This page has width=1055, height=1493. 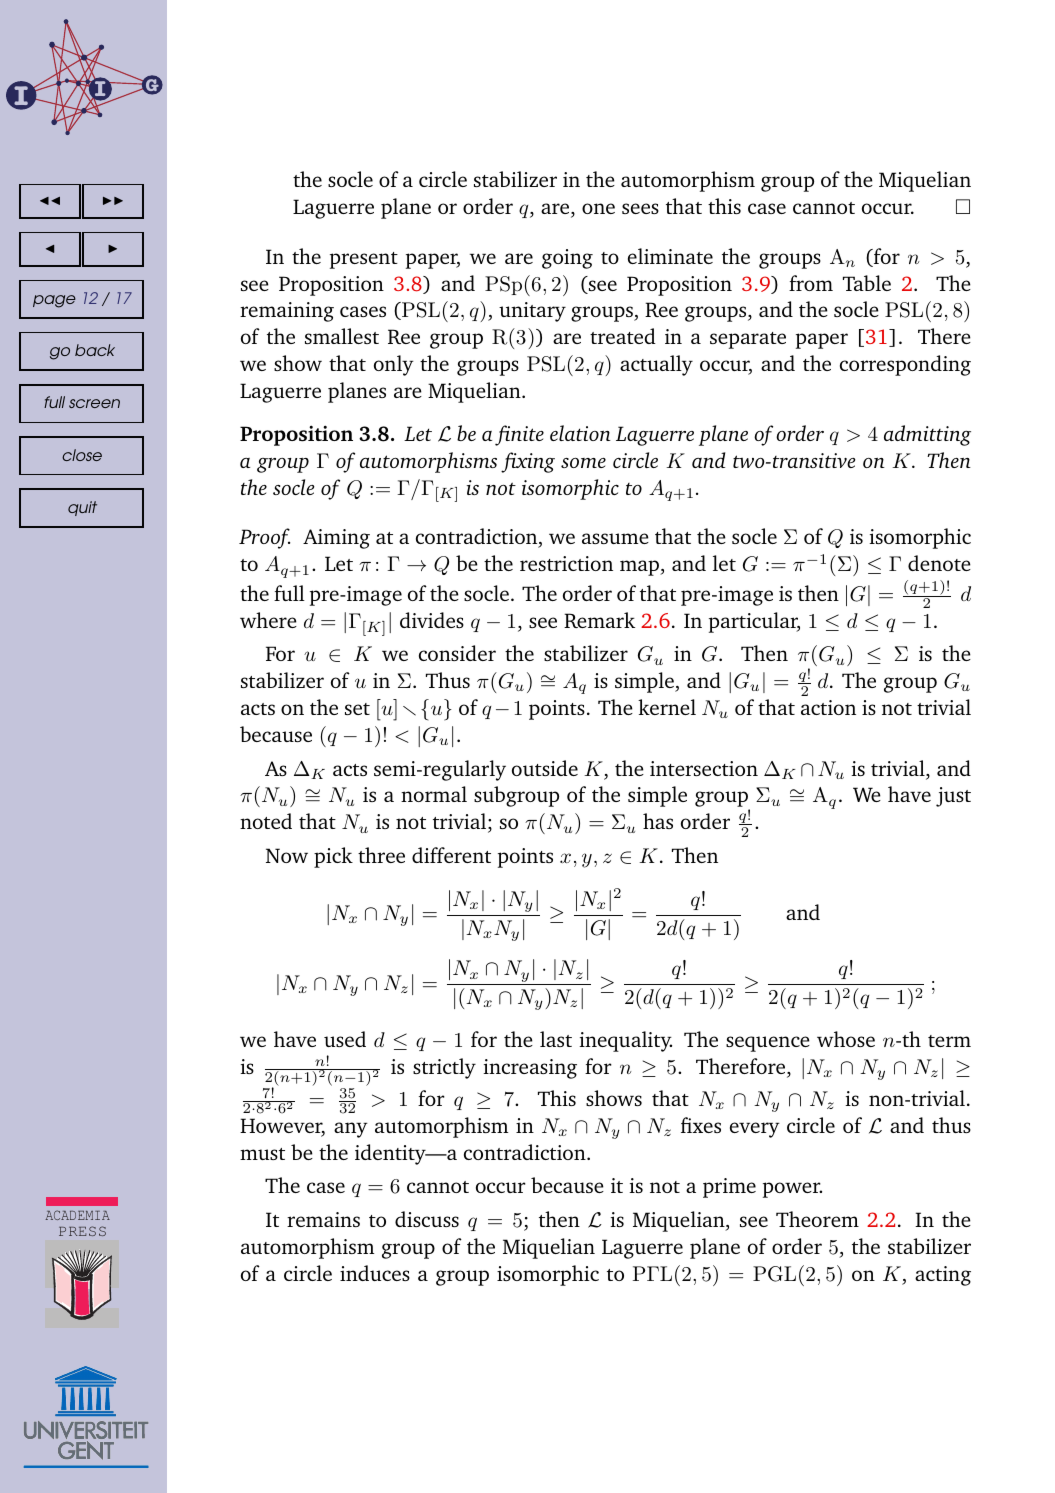 I want to click on PRESS, so click(x=82, y=1231).
